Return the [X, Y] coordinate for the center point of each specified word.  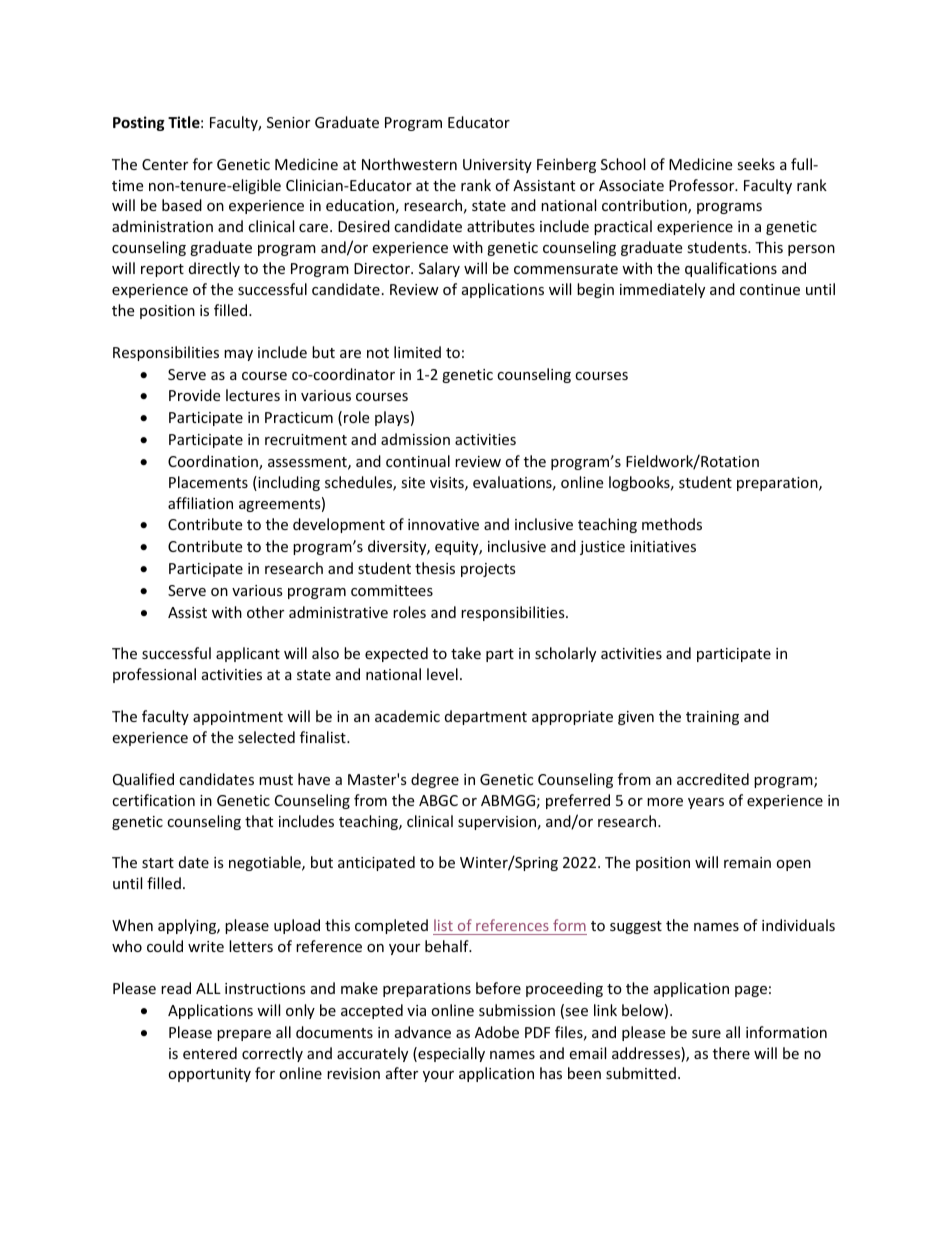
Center [165, 164]
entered [210, 1053]
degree [435, 780]
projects [488, 570]
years [706, 803]
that [259, 821]
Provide [194, 395]
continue [770, 289]
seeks [756, 164]
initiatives [663, 546]
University [497, 166]
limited [417, 352]
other [265, 612]
